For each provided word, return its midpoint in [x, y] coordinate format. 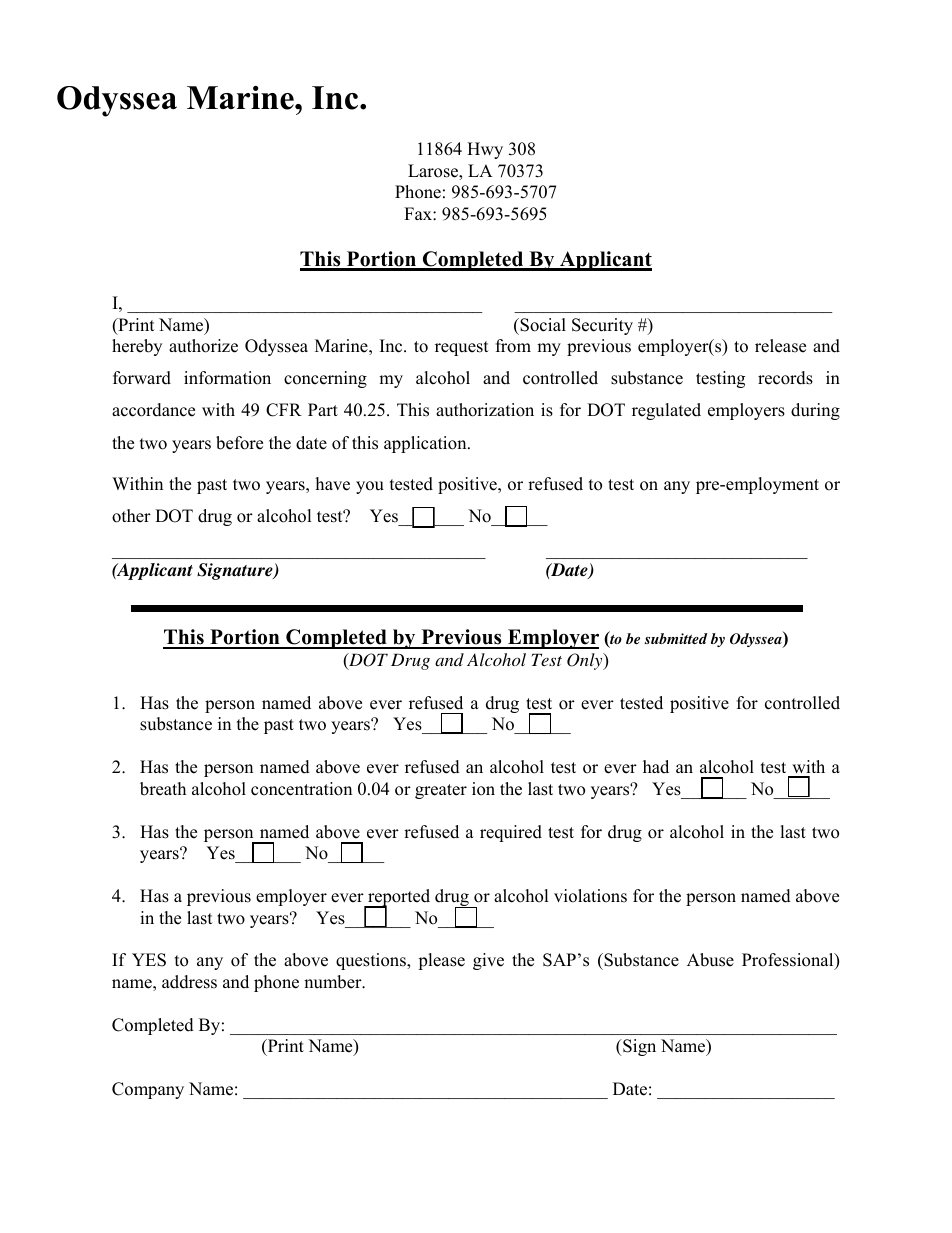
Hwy [485, 150]
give [488, 961]
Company [148, 1090]
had [656, 767]
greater [441, 791]
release [780, 346]
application [426, 444]
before [239, 443]
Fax [419, 213]
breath [163, 789]
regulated [666, 411]
